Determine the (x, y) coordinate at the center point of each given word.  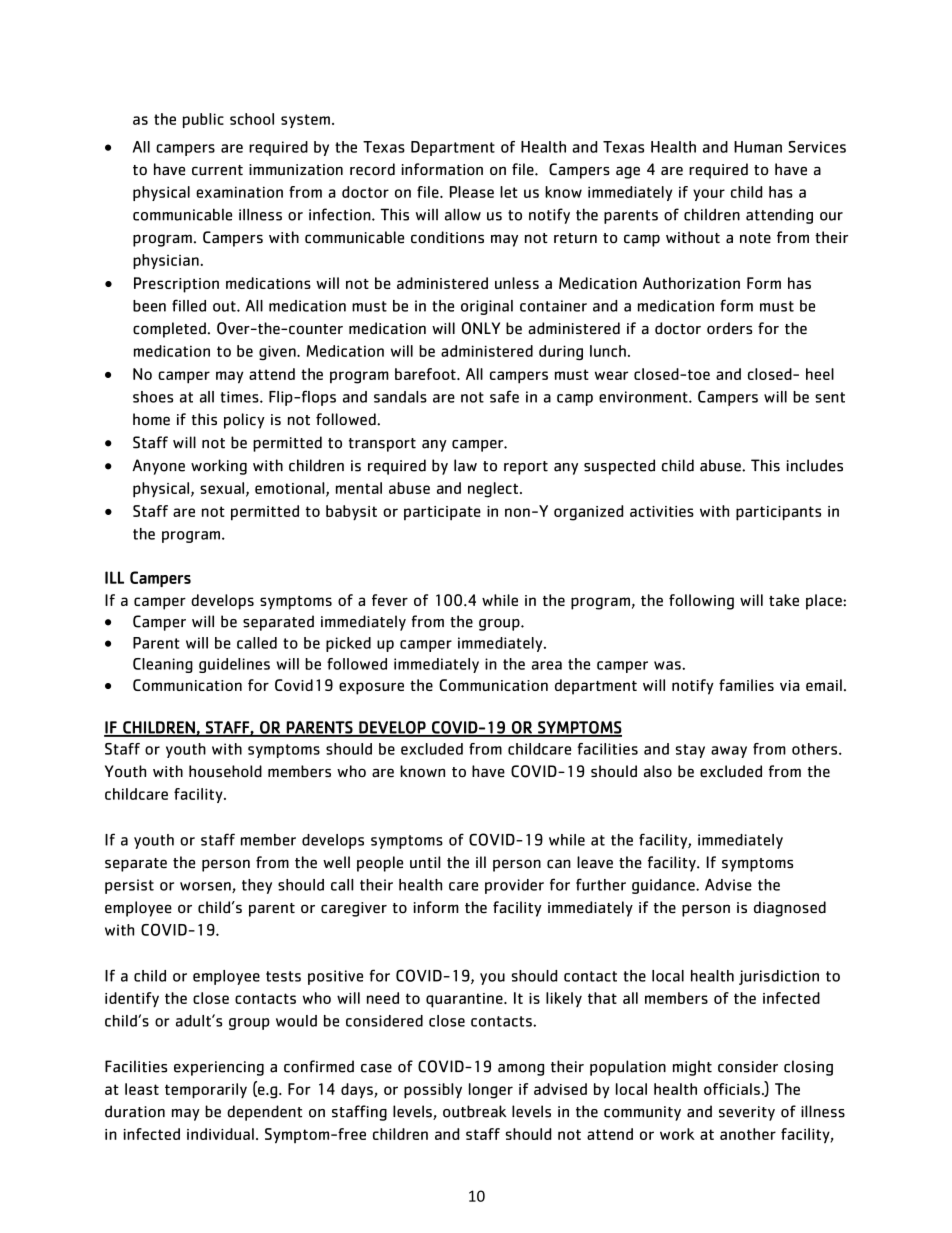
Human (758, 147)
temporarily (206, 1091)
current (217, 170)
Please (472, 192)
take (784, 600)
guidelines (234, 665)
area (547, 665)
